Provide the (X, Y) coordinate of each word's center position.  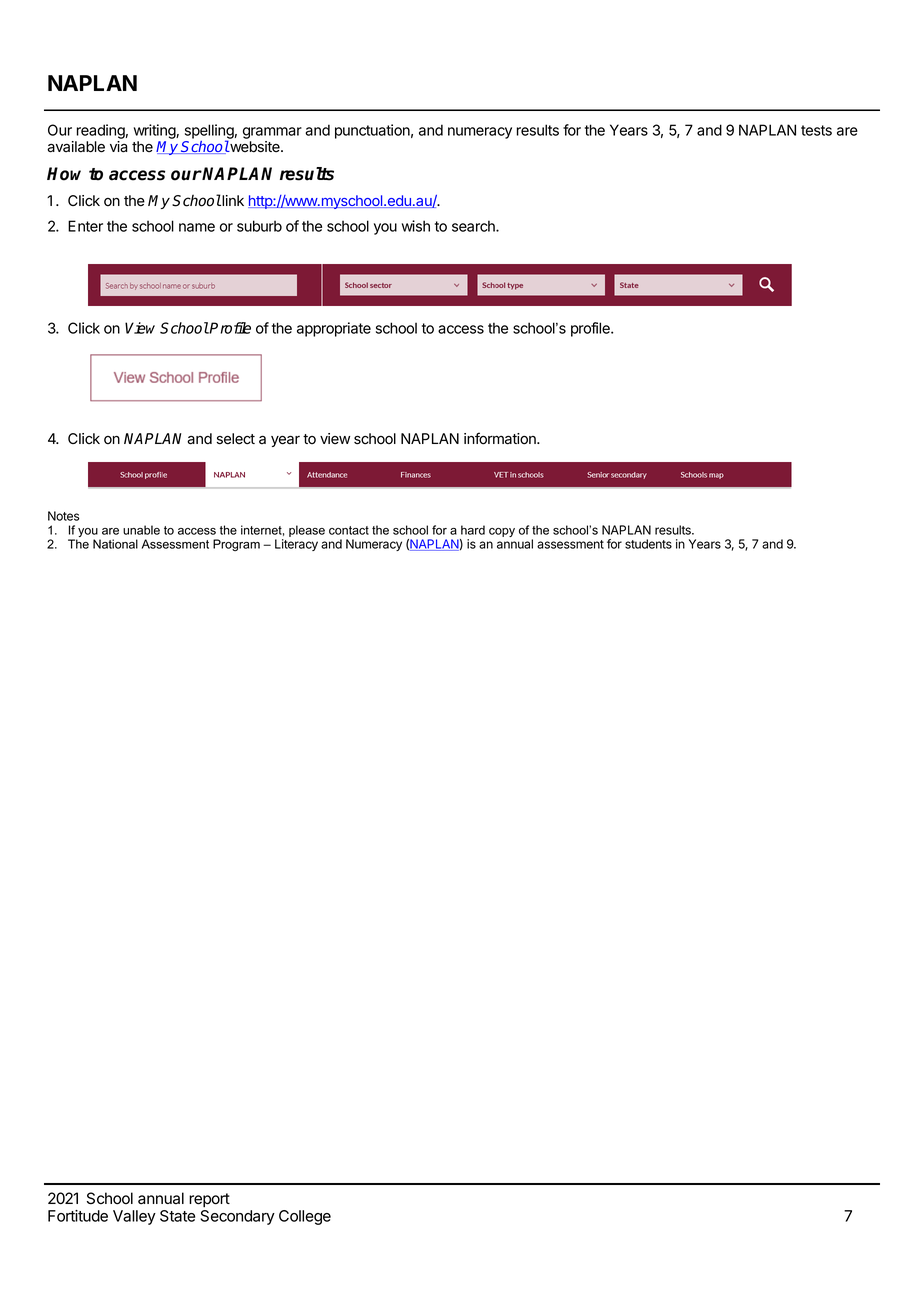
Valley (134, 1217)
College (305, 1217)
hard (473, 530)
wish (416, 226)
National (115, 544)
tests (816, 130)
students (648, 544)
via (118, 147)
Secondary (237, 1217)
